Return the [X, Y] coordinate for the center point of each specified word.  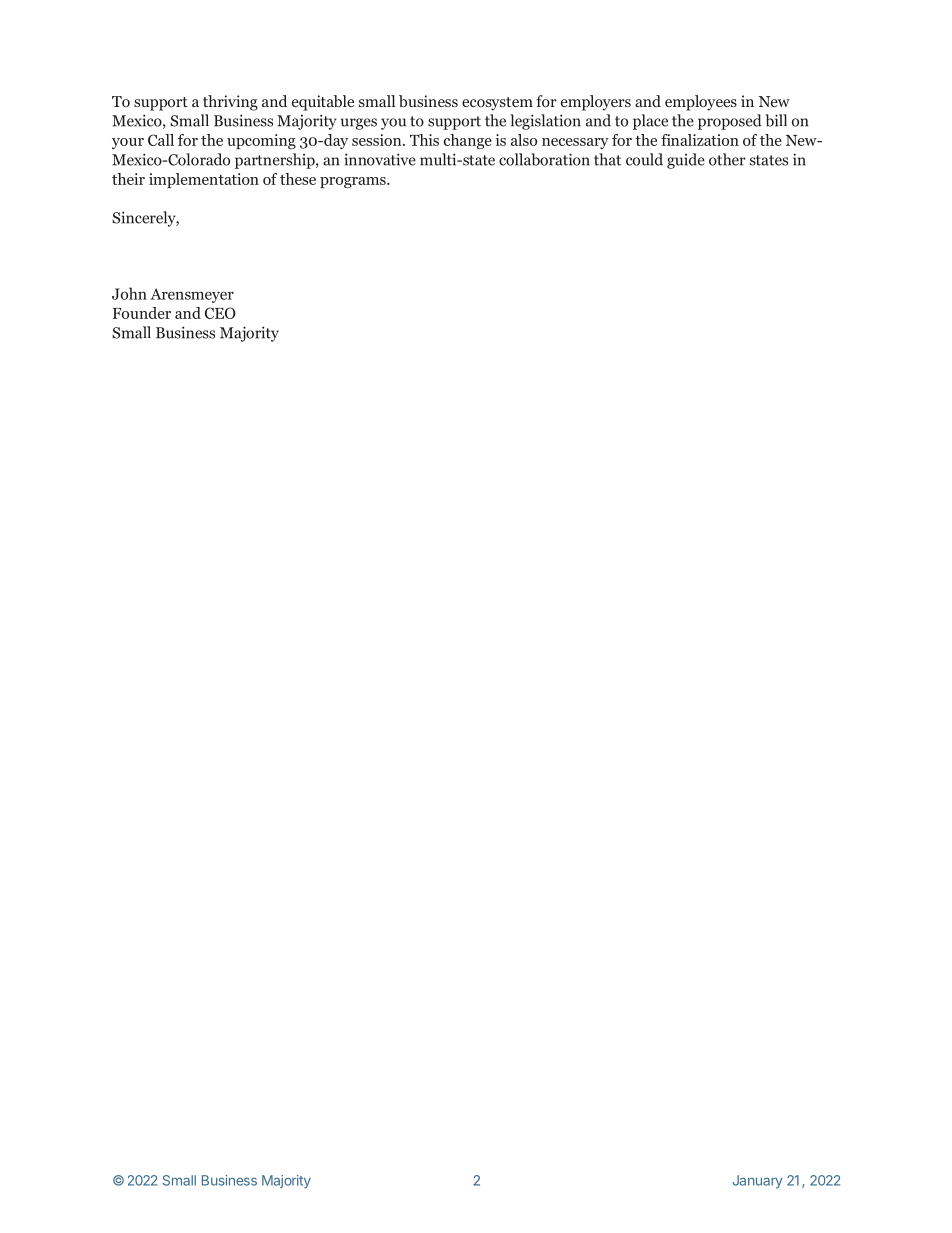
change [468, 141]
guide [686, 161]
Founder [142, 313]
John [129, 293]
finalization [700, 140]
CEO [220, 313]
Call [161, 140]
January [757, 1182]
